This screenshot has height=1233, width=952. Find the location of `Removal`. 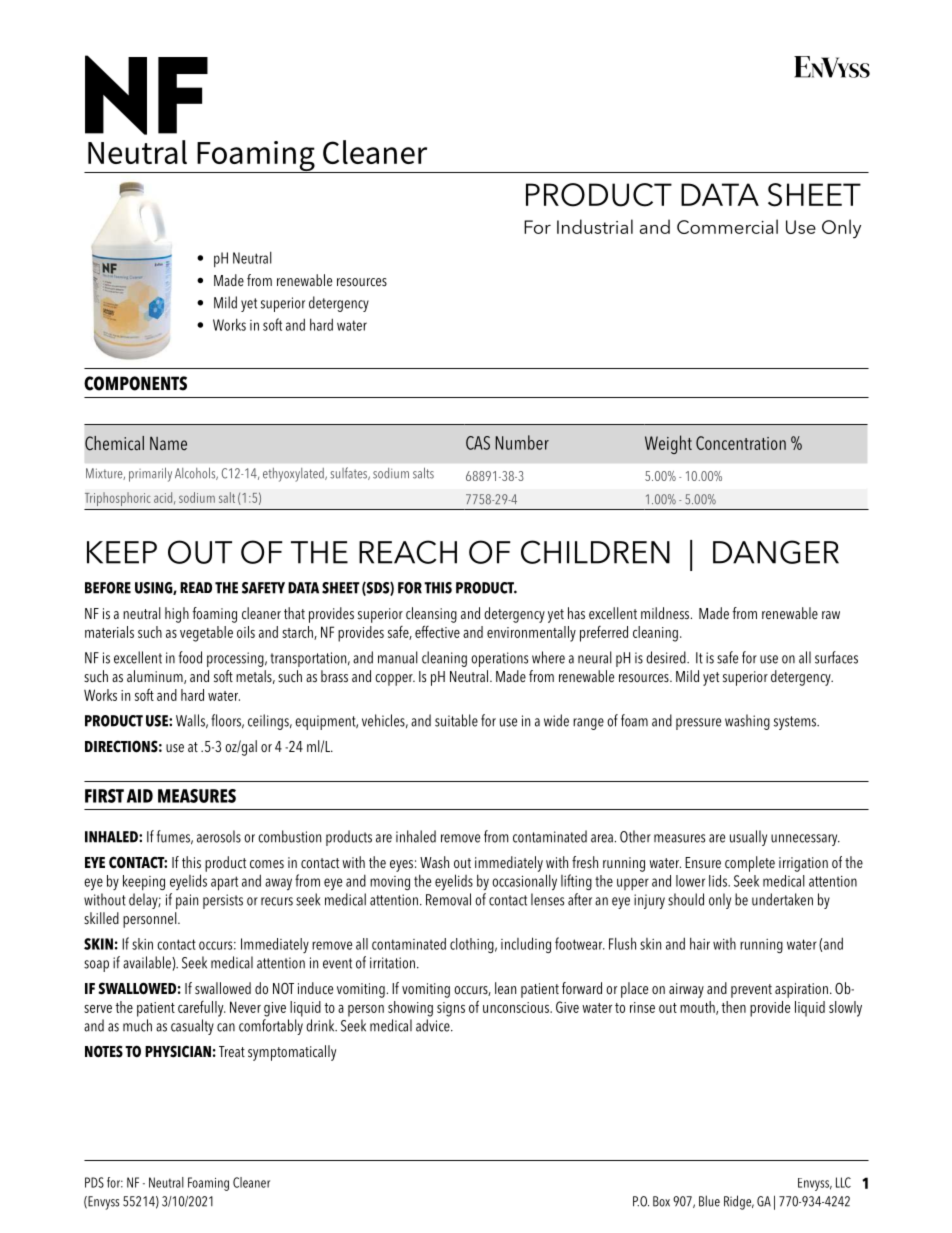

Removal is located at coordinates (448, 899).
